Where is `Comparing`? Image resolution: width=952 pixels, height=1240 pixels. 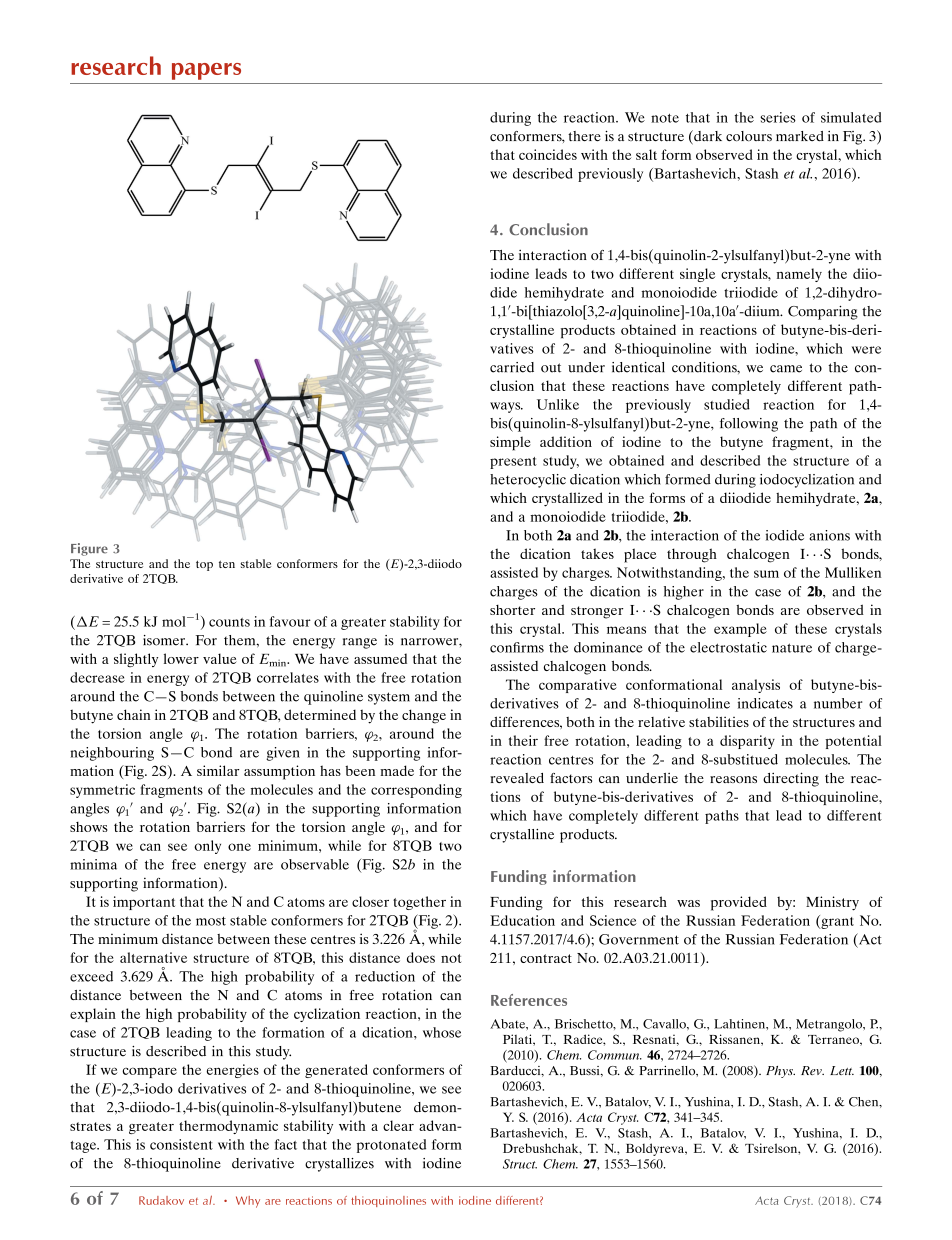 Comparing is located at coordinates (823, 313).
